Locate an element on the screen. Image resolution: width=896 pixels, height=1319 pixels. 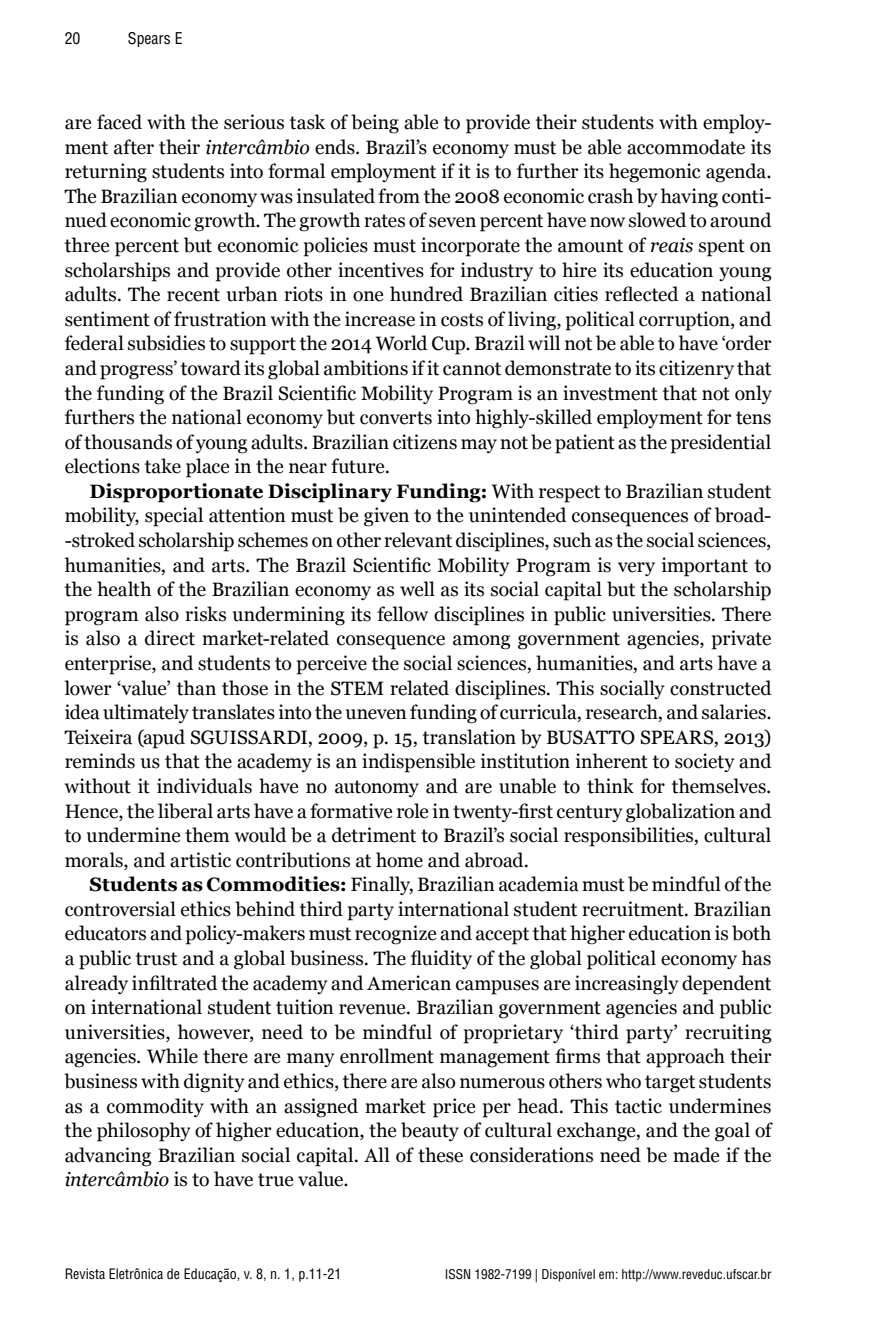
special is located at coordinates (174, 517).
